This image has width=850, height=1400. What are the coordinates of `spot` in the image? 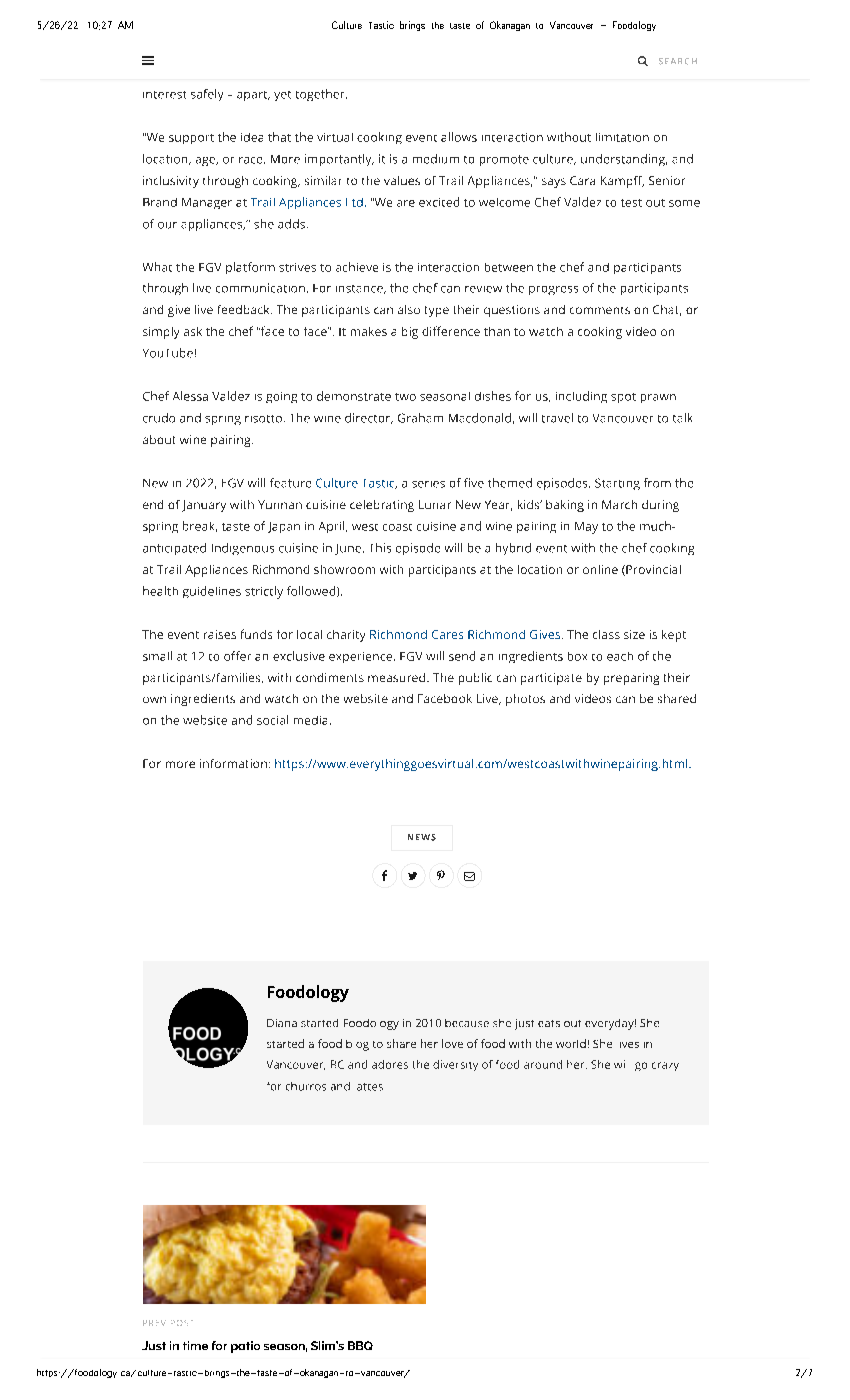 It's located at (623, 398).
